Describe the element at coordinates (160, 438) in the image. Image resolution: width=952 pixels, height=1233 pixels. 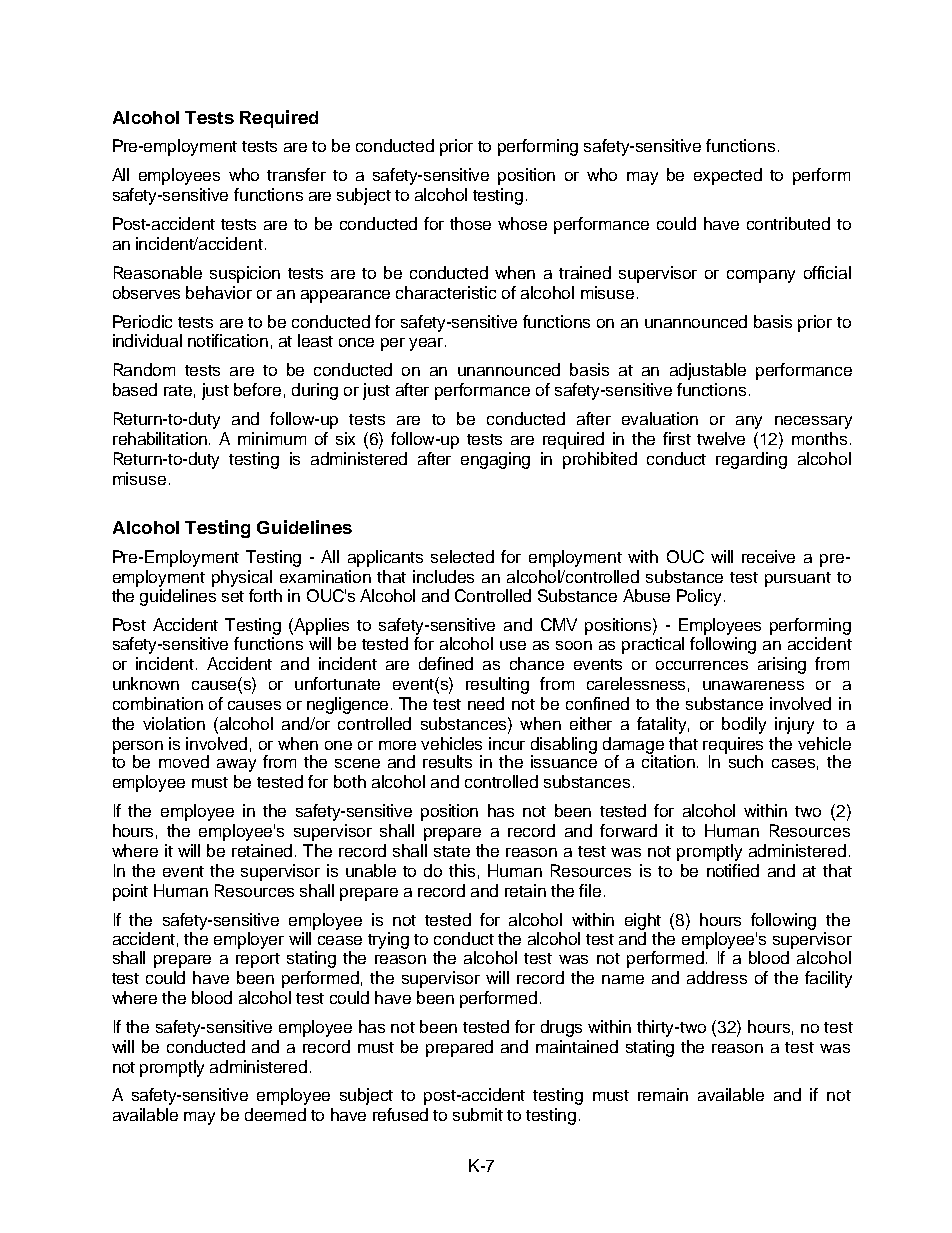
I see `rehabilitation` at that location.
